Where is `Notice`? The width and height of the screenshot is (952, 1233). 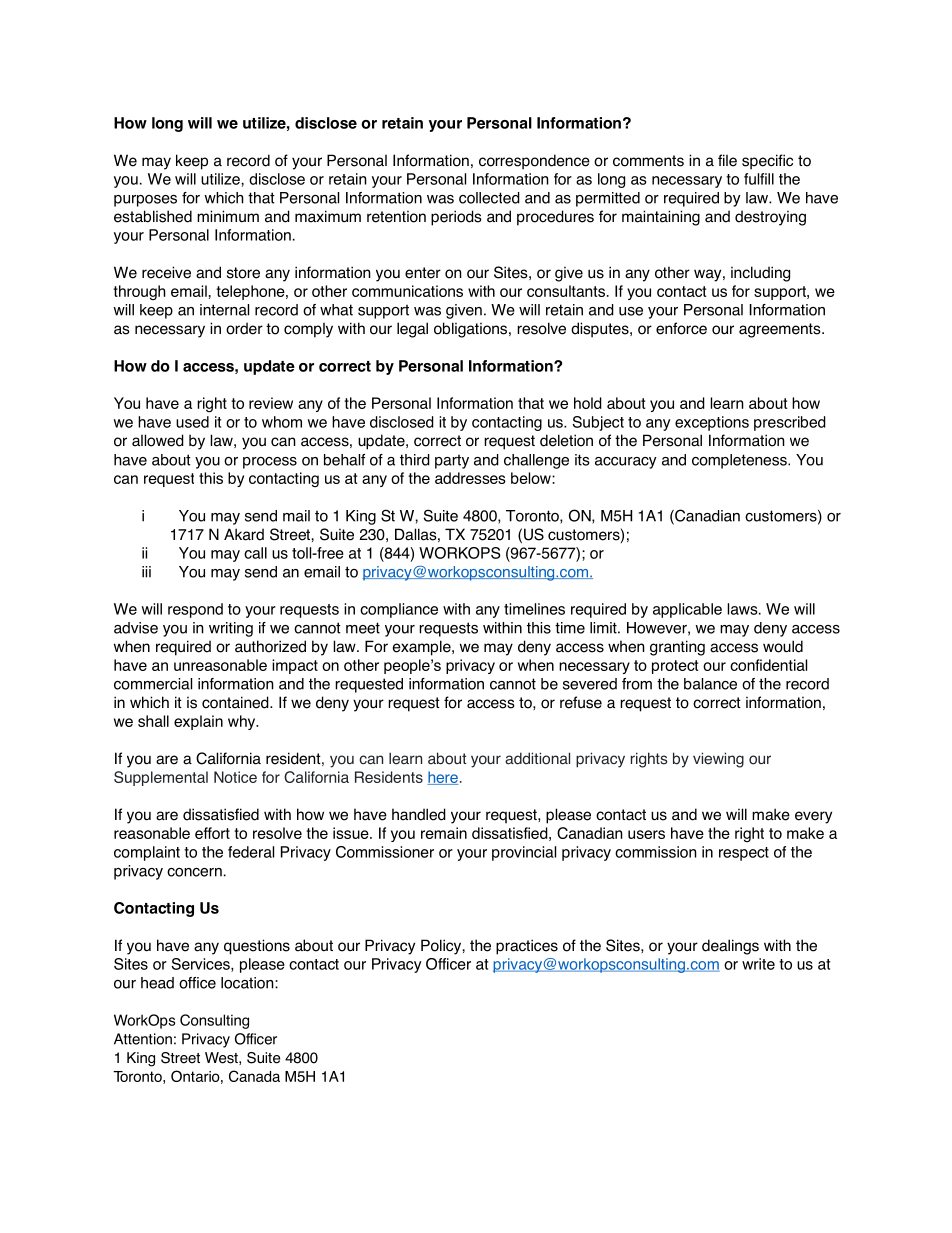 Notice is located at coordinates (235, 777).
